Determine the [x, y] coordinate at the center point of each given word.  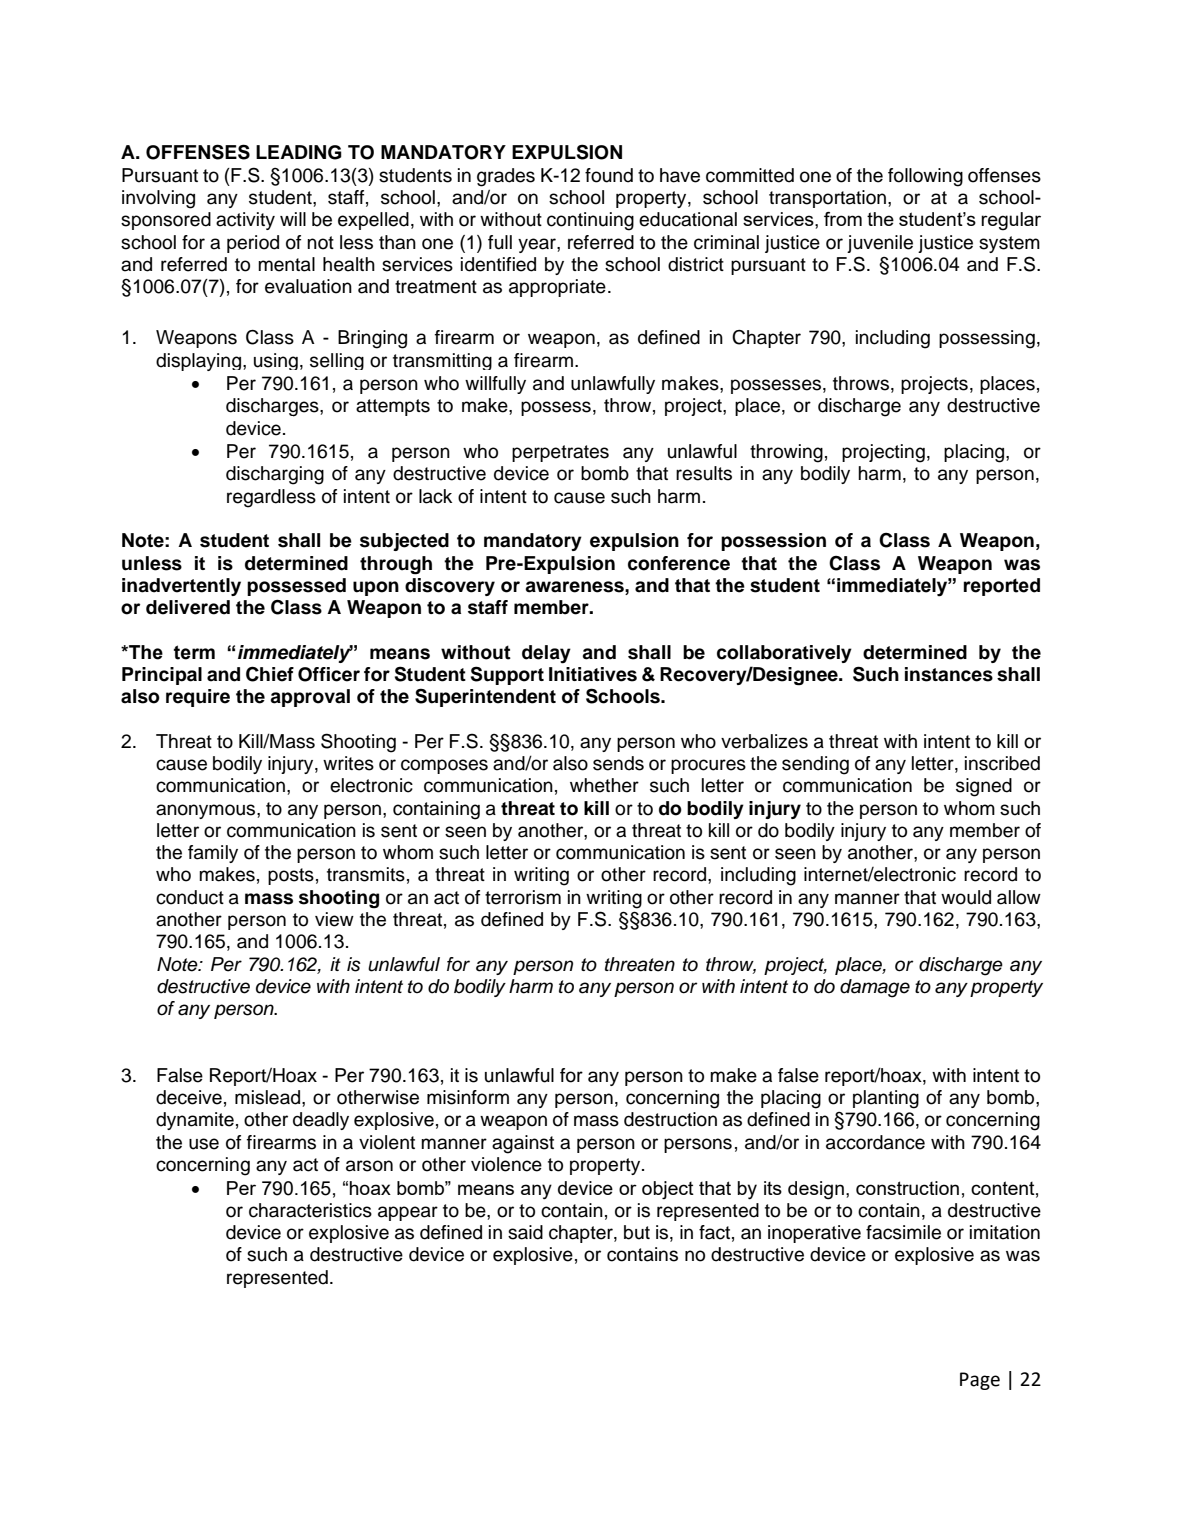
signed [984, 787]
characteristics [310, 1210]
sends [618, 763]
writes [348, 763]
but [637, 1232]
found [609, 175]
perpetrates [560, 453]
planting [886, 1099]
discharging [275, 475]
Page [980, 1381]
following [925, 177]
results [704, 473]
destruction [670, 1119]
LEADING [299, 152]
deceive [189, 1097]
